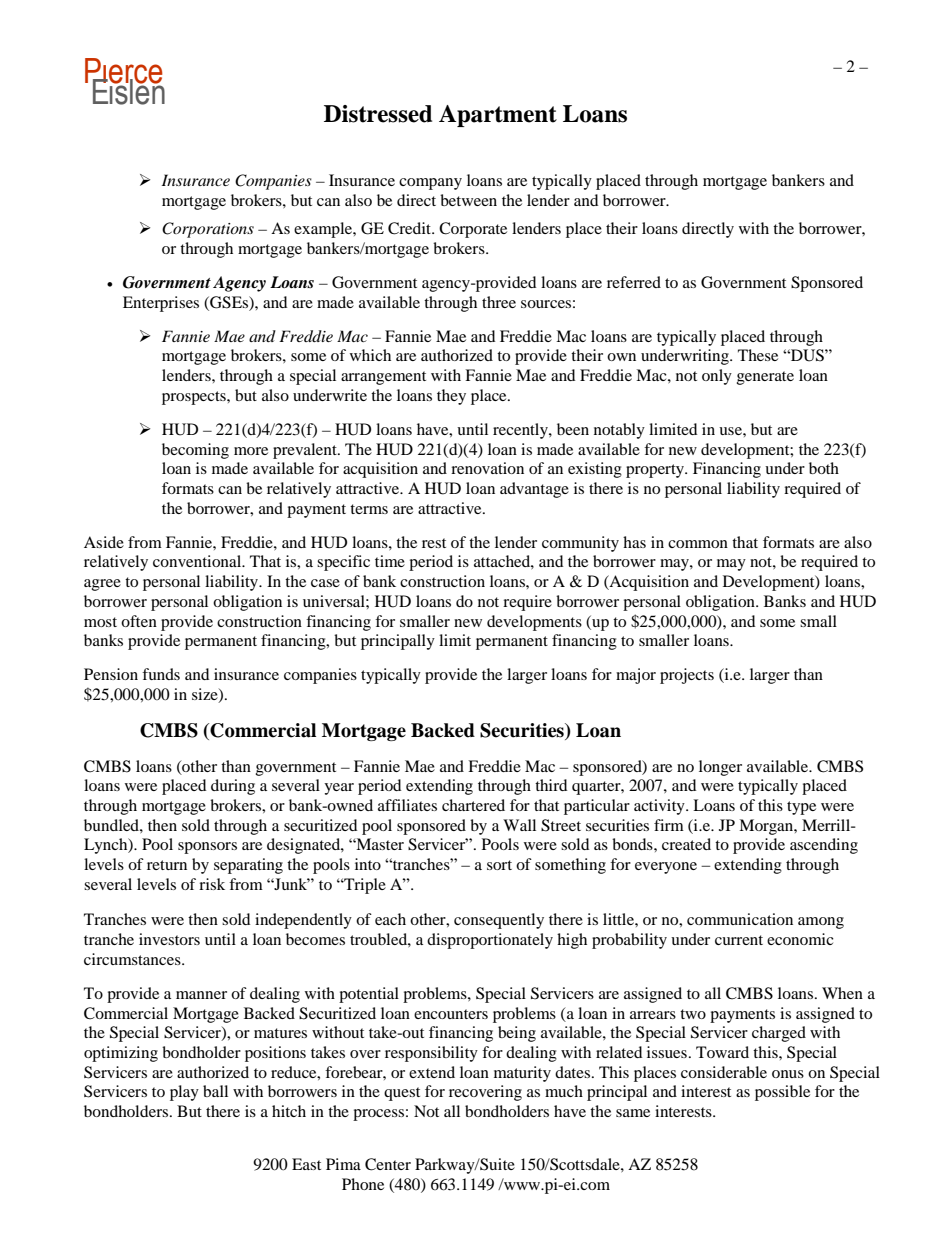  What do you see at coordinates (634, 282) in the document?
I see `referred` at bounding box center [634, 282].
